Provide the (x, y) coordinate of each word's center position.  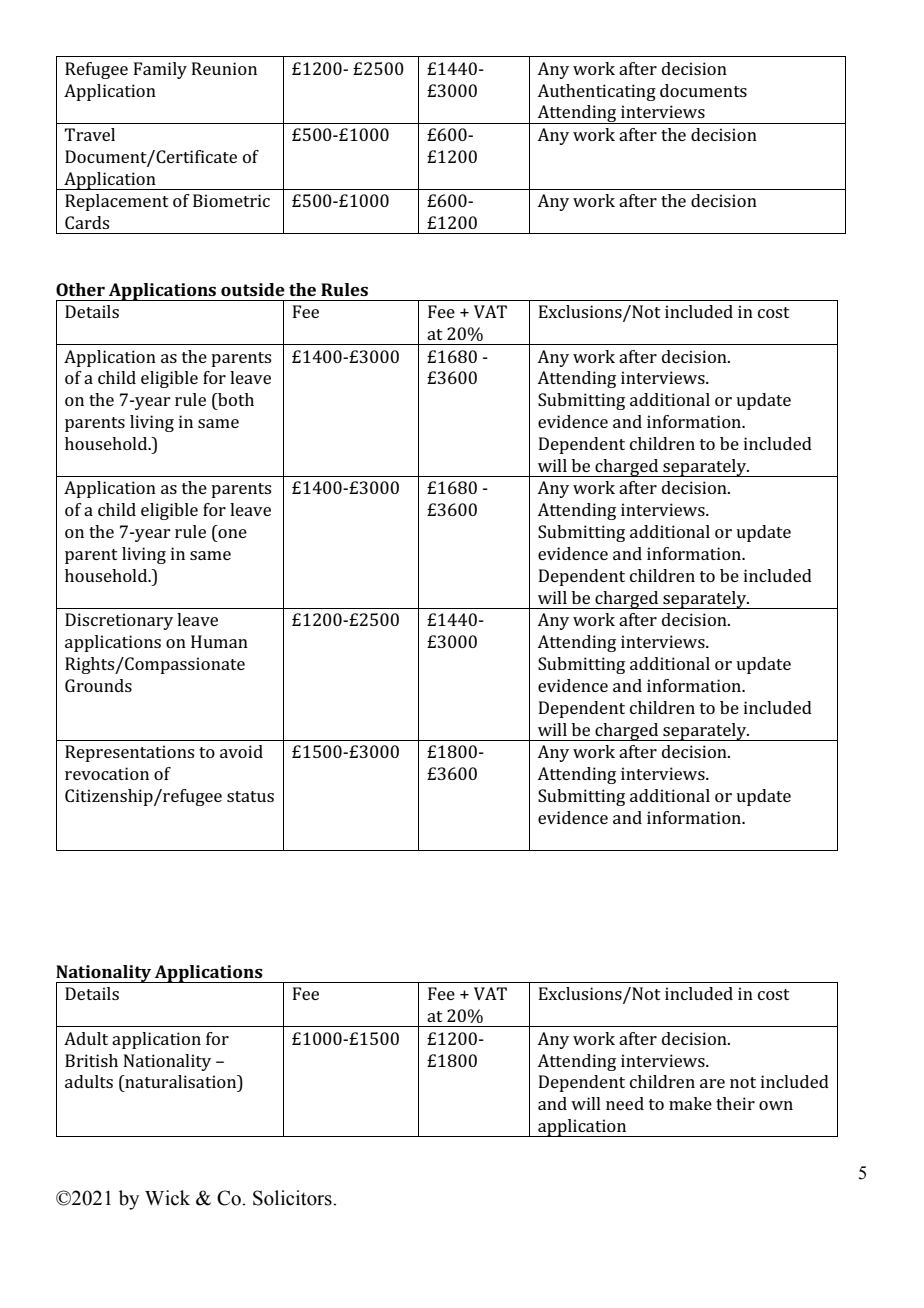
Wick (167, 1198)
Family (160, 70)
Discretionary (119, 621)
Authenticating (596, 92)
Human (219, 641)
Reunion (224, 68)
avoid (241, 751)
